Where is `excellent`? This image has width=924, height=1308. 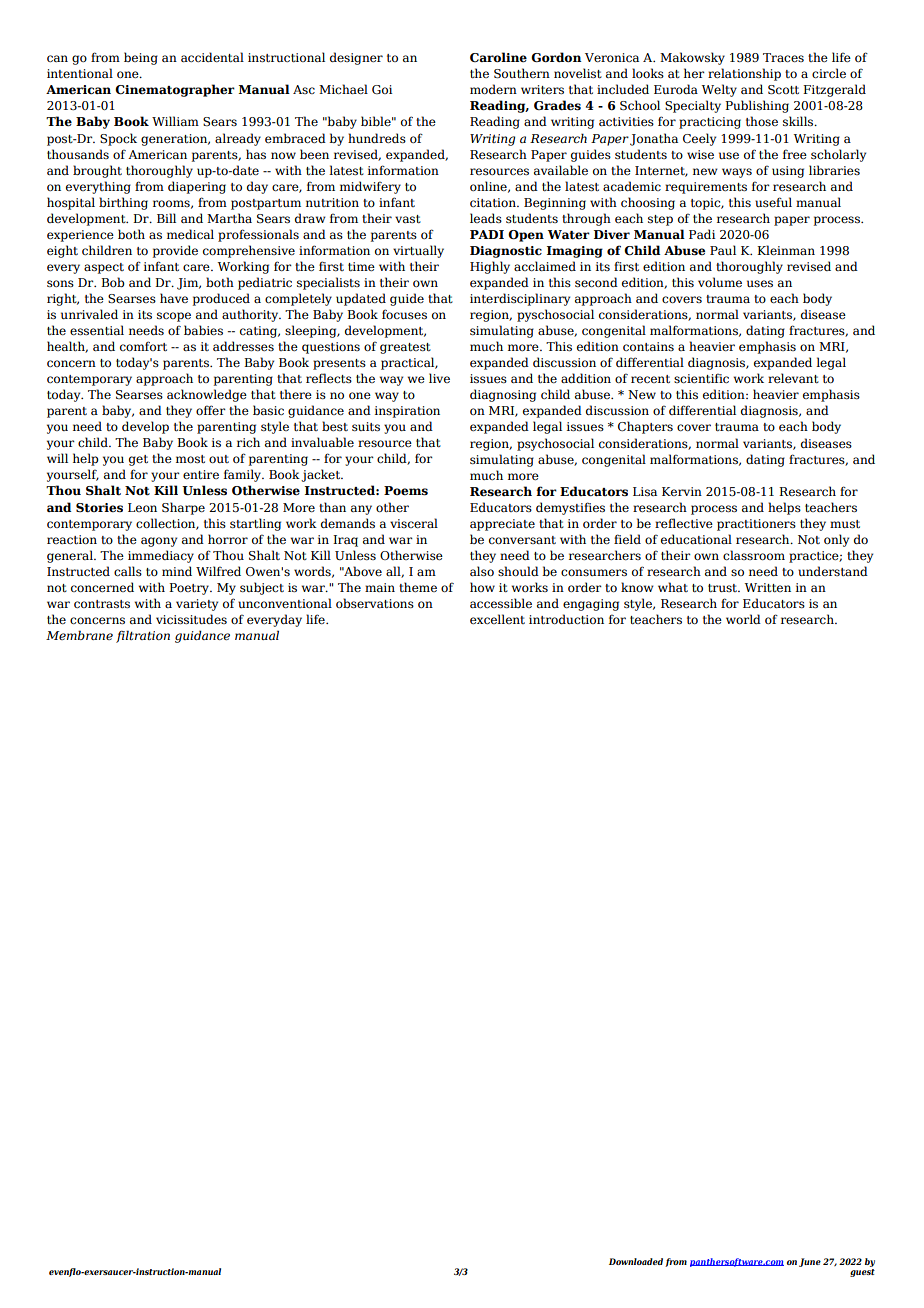
excellent is located at coordinates (497, 619).
